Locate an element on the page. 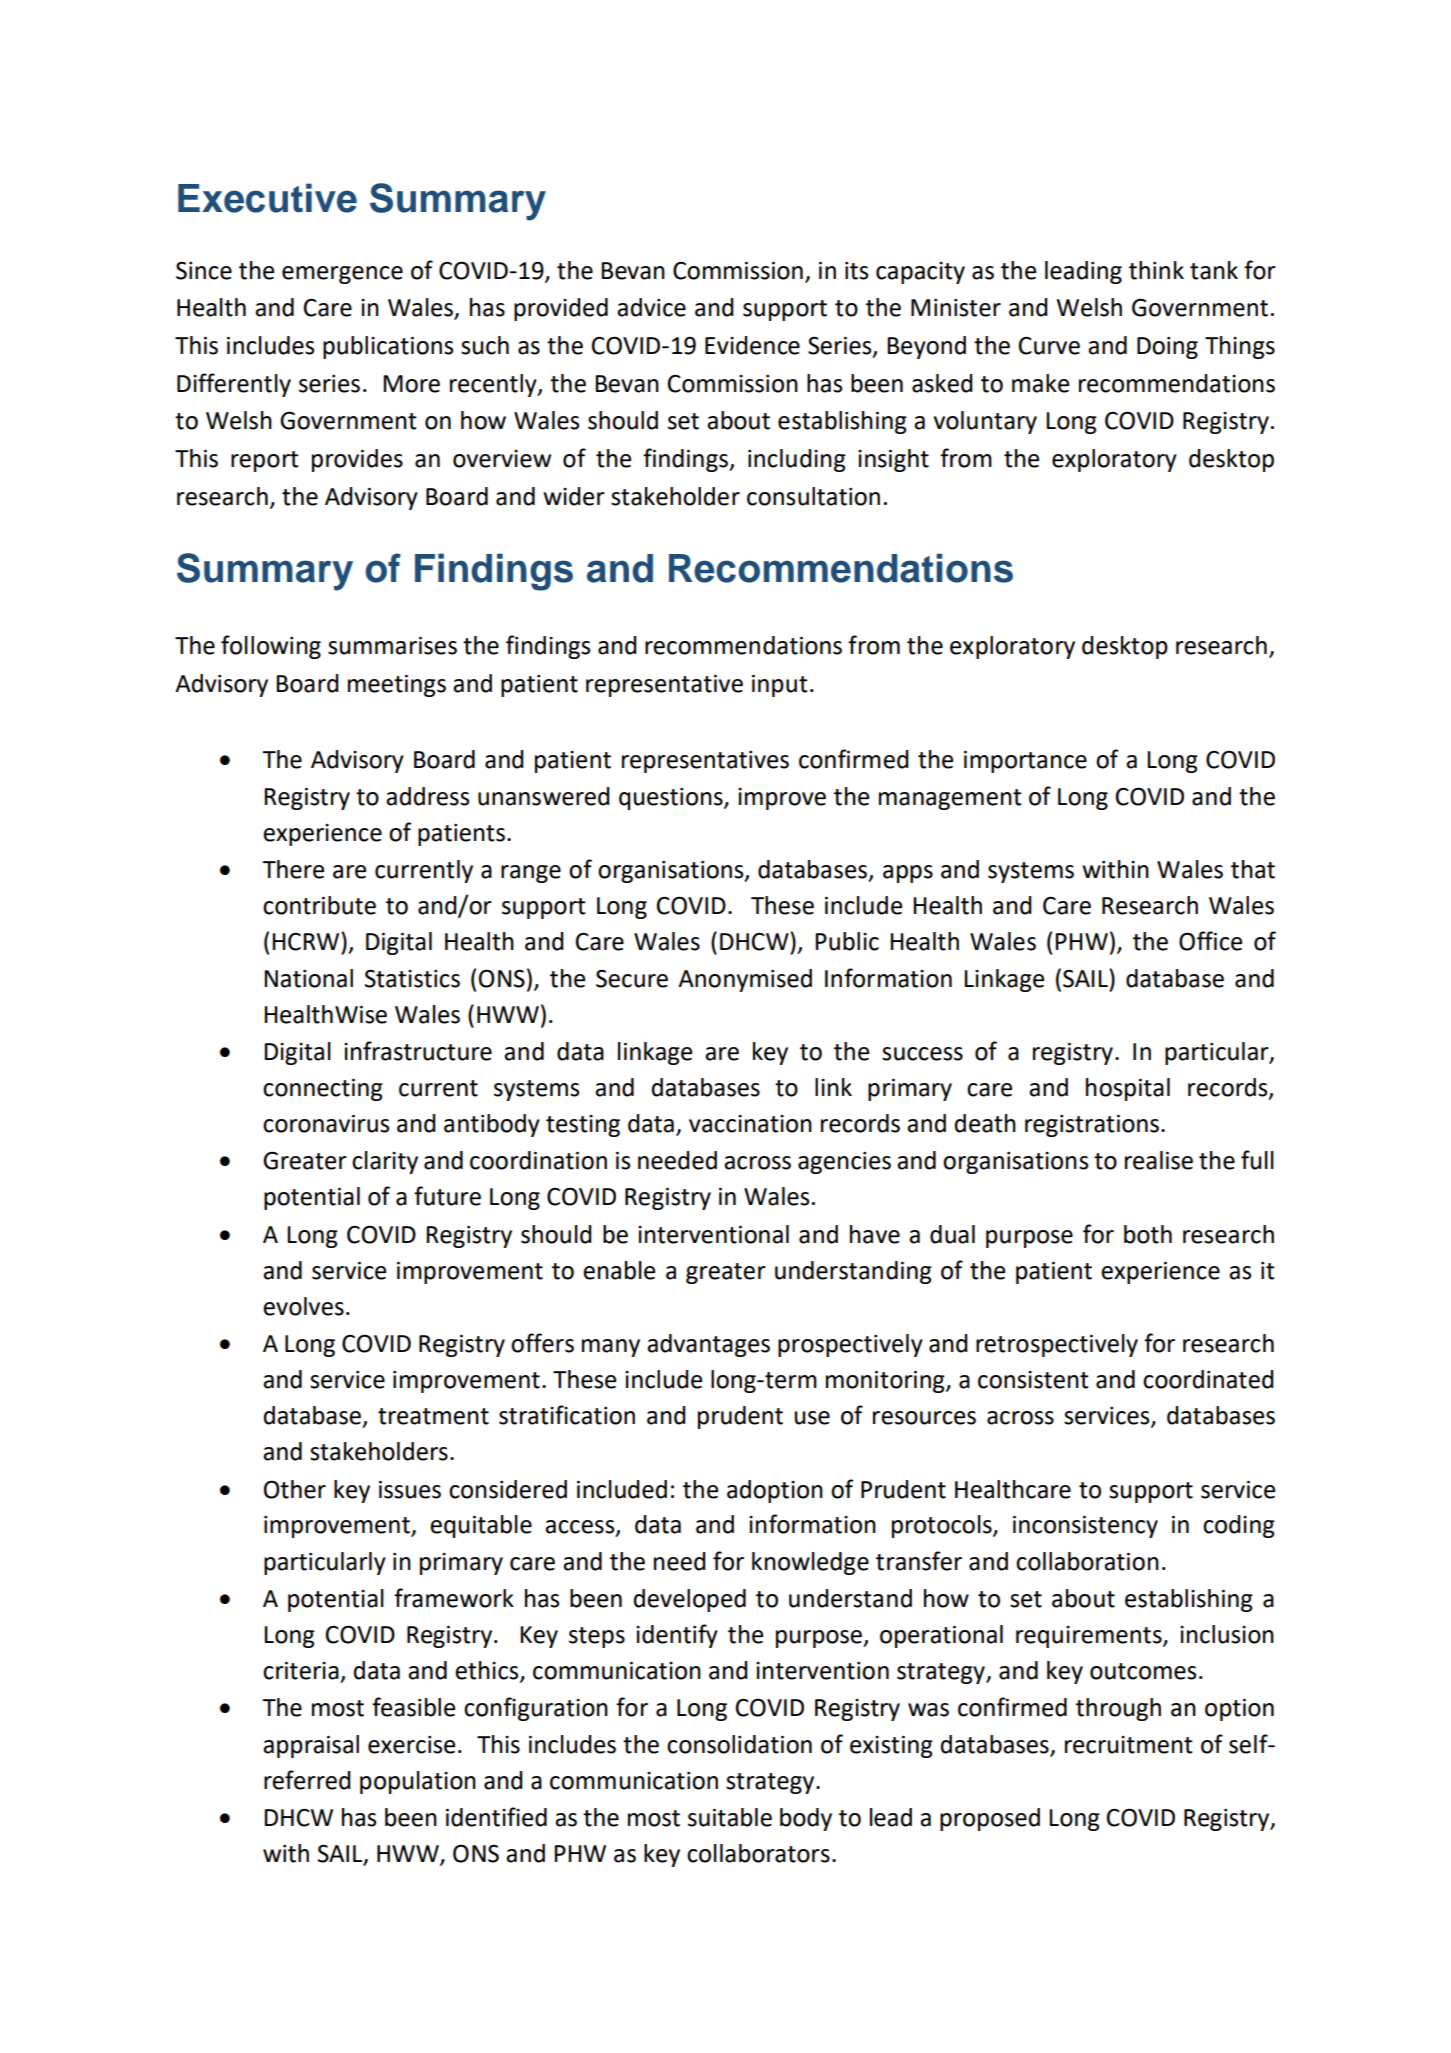 The image size is (1451, 2053). use is located at coordinates (812, 1418).
